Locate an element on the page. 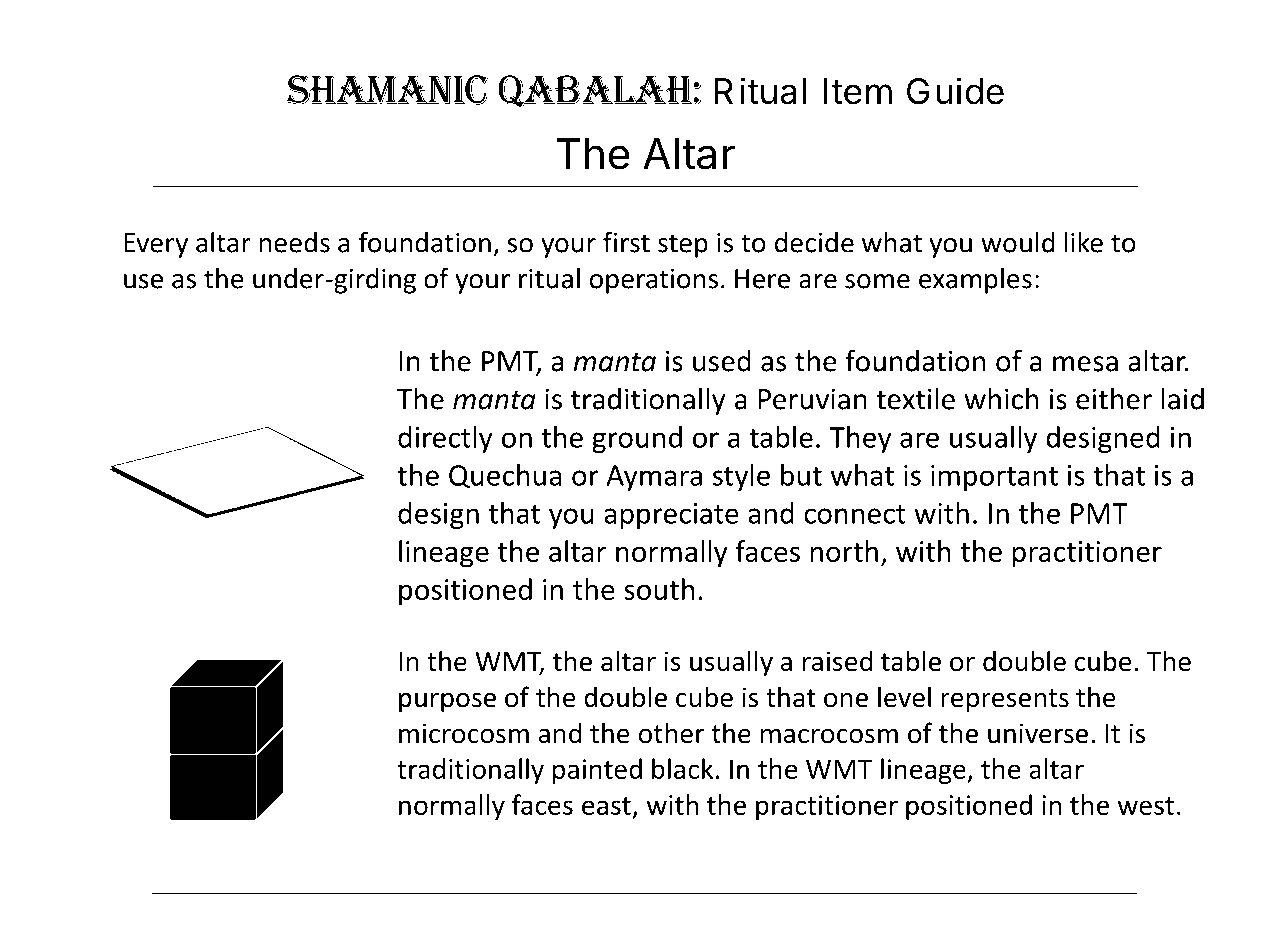 This image has height=952, width=1270. west is located at coordinates (1146, 806).
